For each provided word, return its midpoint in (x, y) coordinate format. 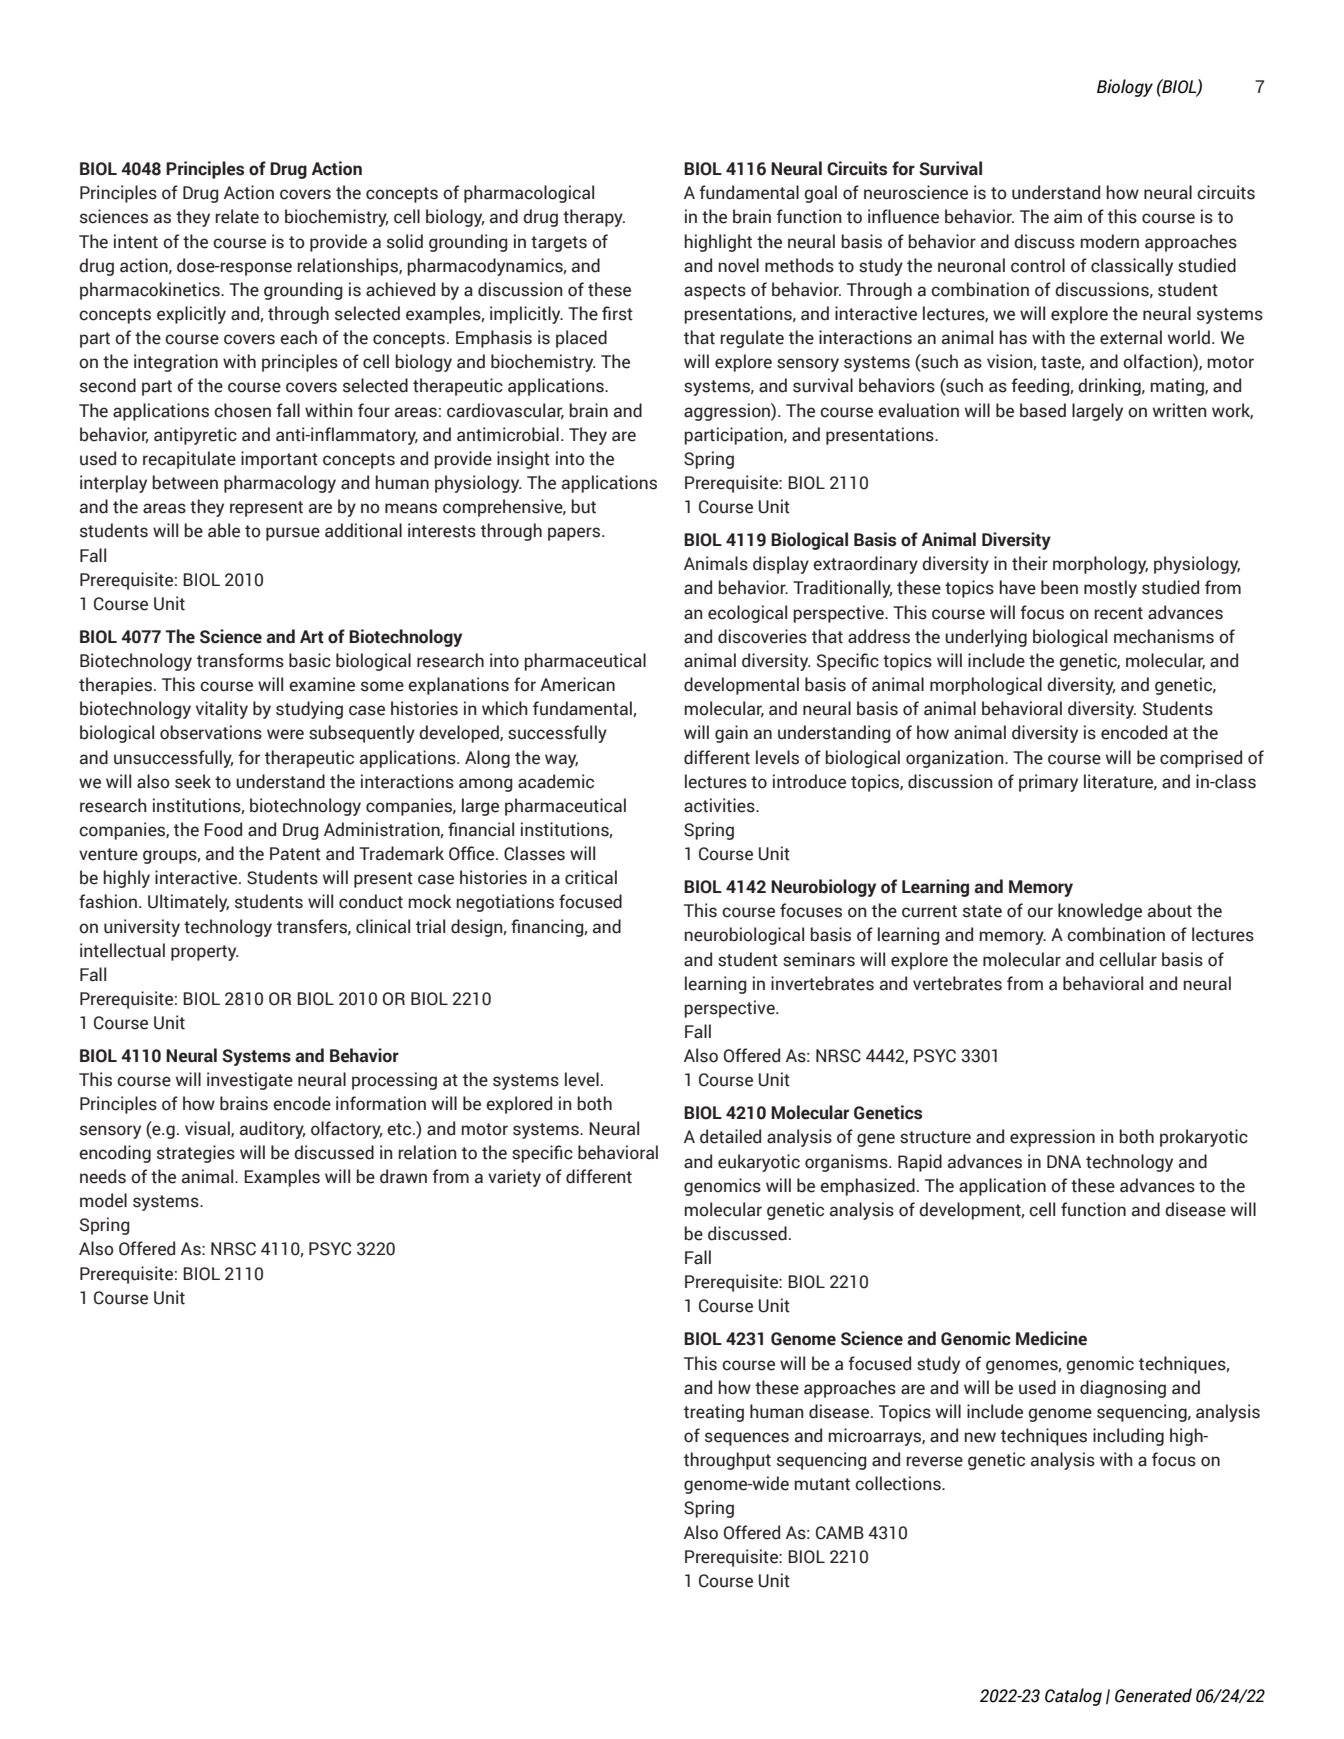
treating (714, 1413)
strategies (196, 1154)
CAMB (840, 1533)
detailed (730, 1136)
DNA (1064, 1161)
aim (1068, 216)
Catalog (1073, 1697)
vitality (222, 710)
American (577, 684)
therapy (594, 218)
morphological (986, 686)
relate (237, 216)
